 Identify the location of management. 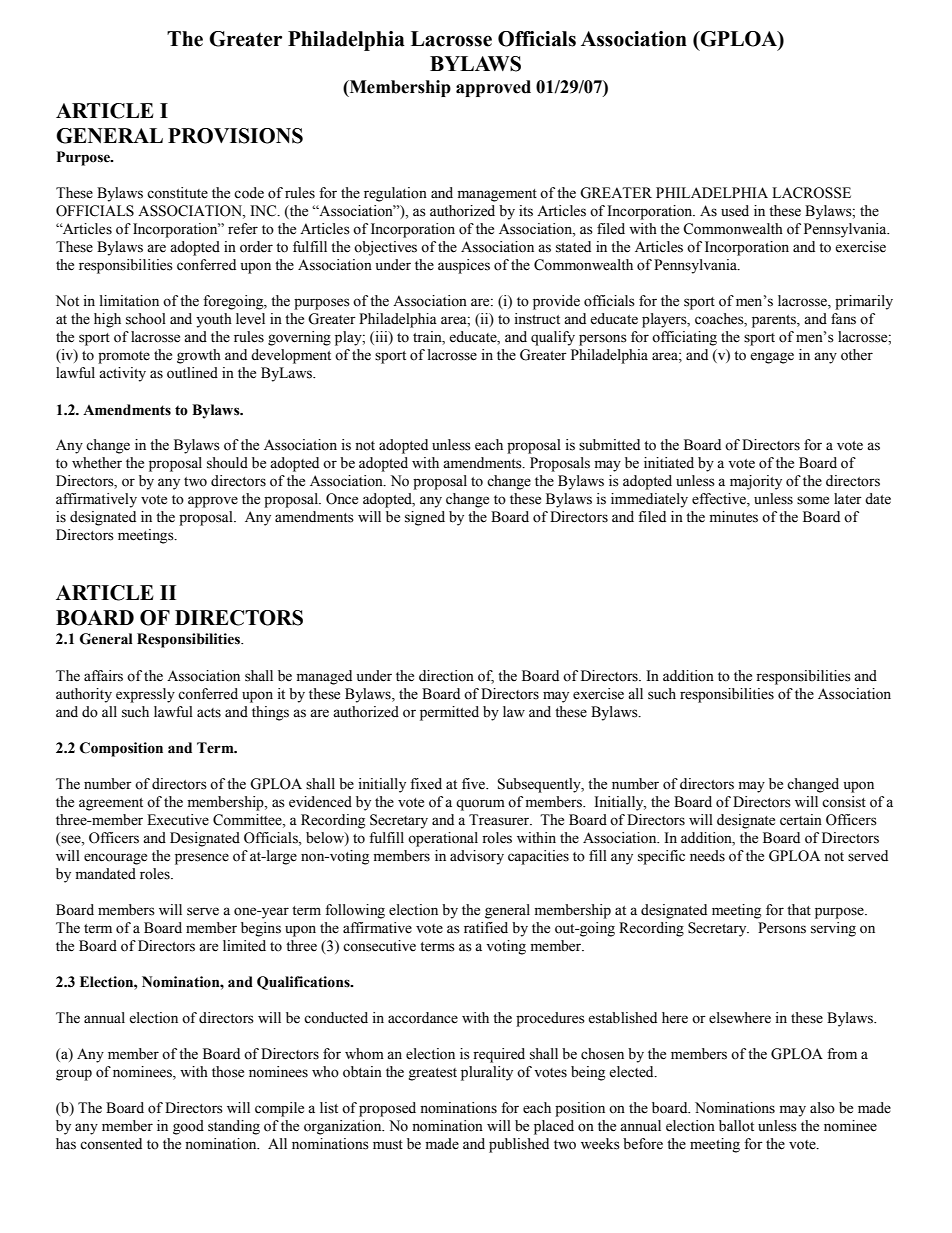
(497, 195).
